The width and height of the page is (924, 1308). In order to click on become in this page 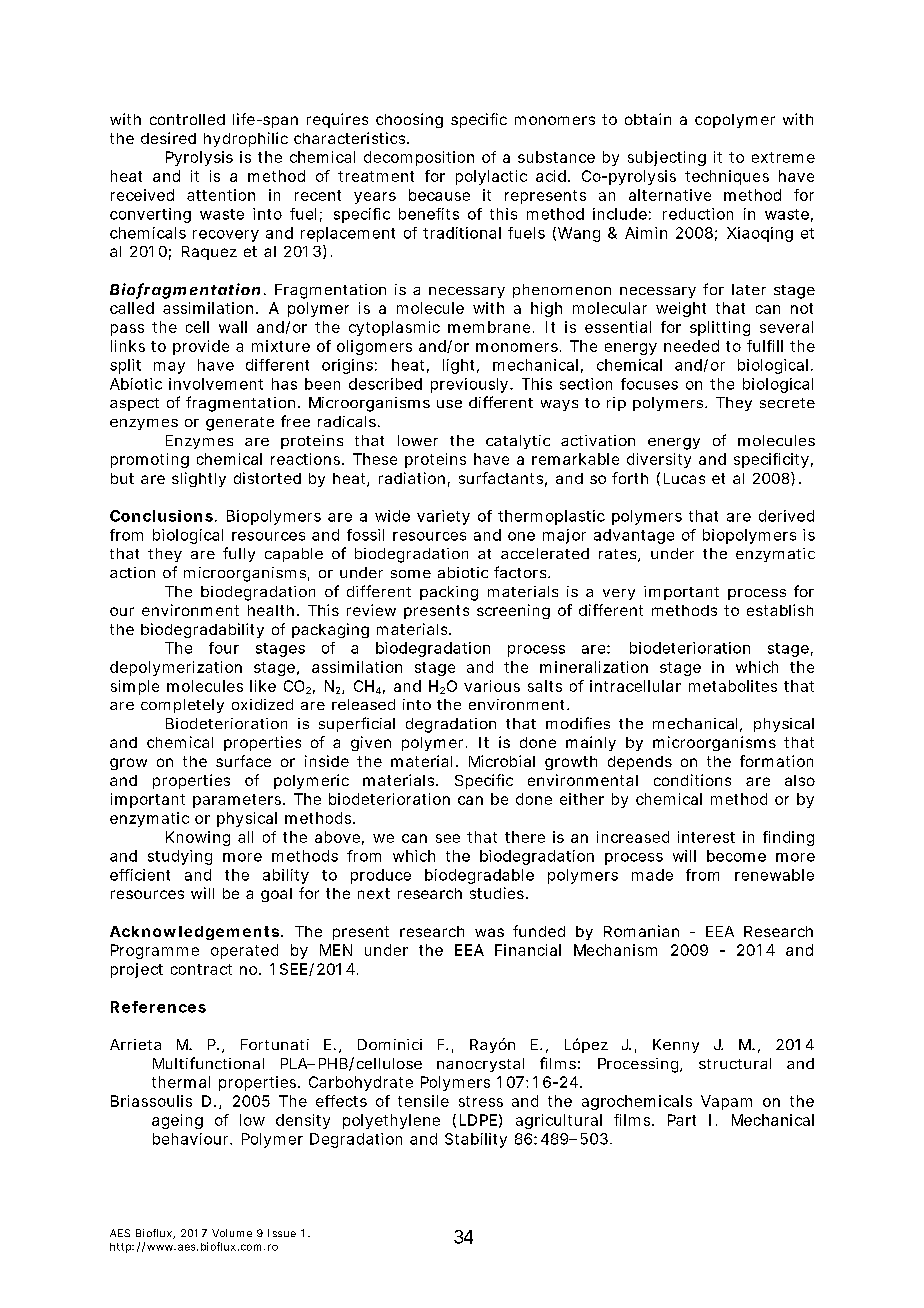, I will do `click(736, 856)`.
